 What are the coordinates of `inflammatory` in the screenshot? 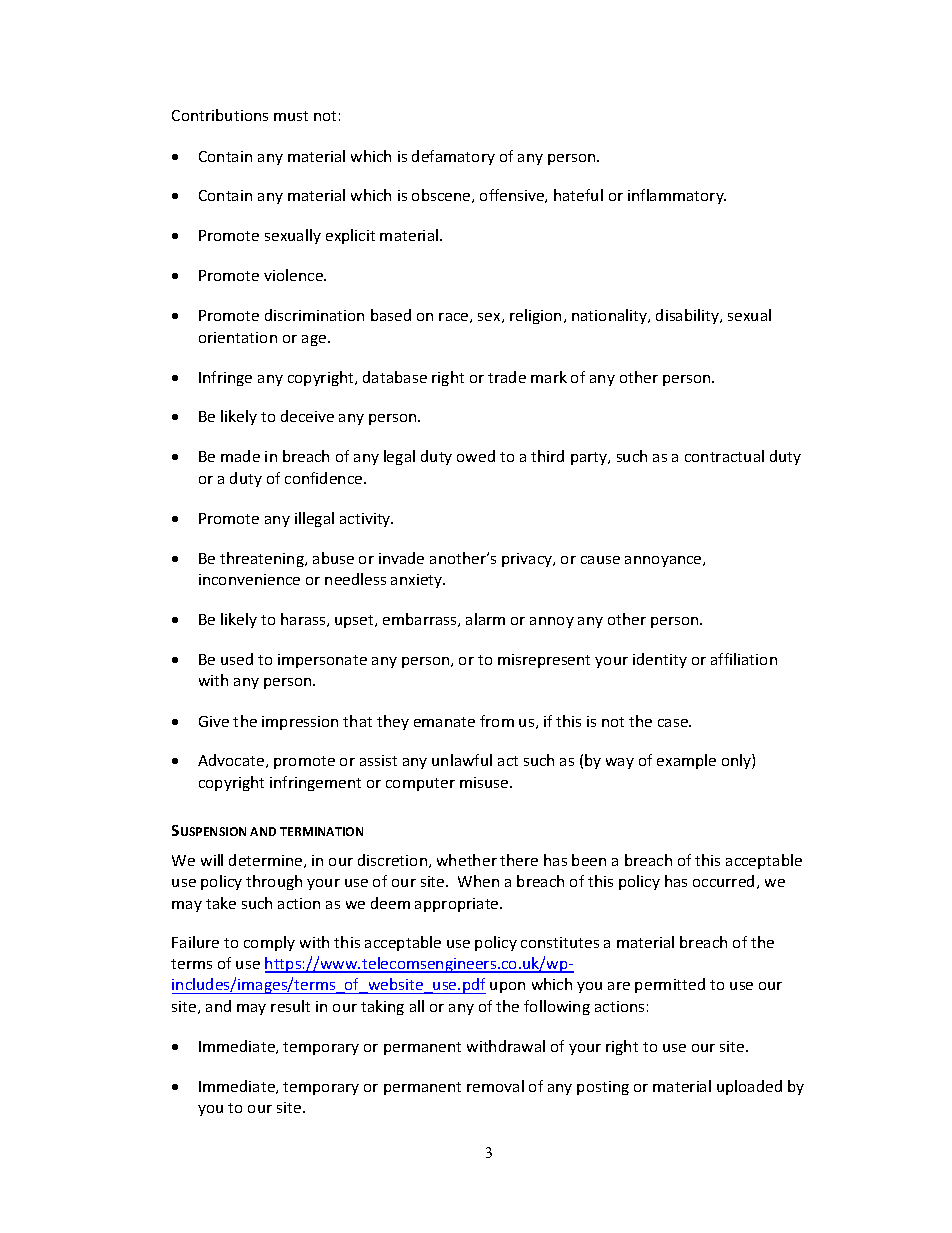 It's located at (677, 196).
